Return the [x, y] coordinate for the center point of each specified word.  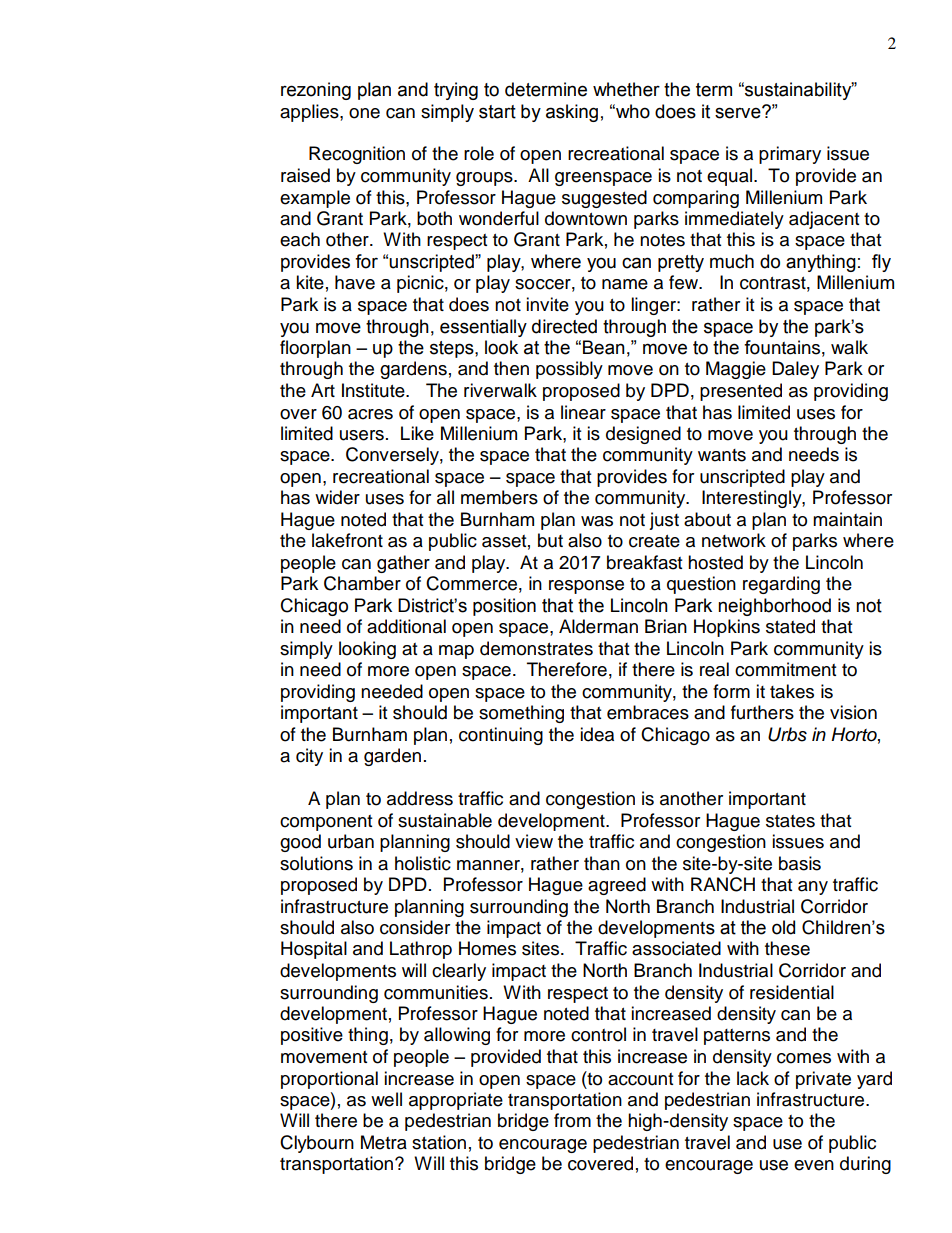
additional [406, 626]
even [814, 1165]
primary [790, 155]
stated [790, 626]
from [572, 1120]
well [386, 1099]
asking [572, 113]
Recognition [357, 155]
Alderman [598, 626]
